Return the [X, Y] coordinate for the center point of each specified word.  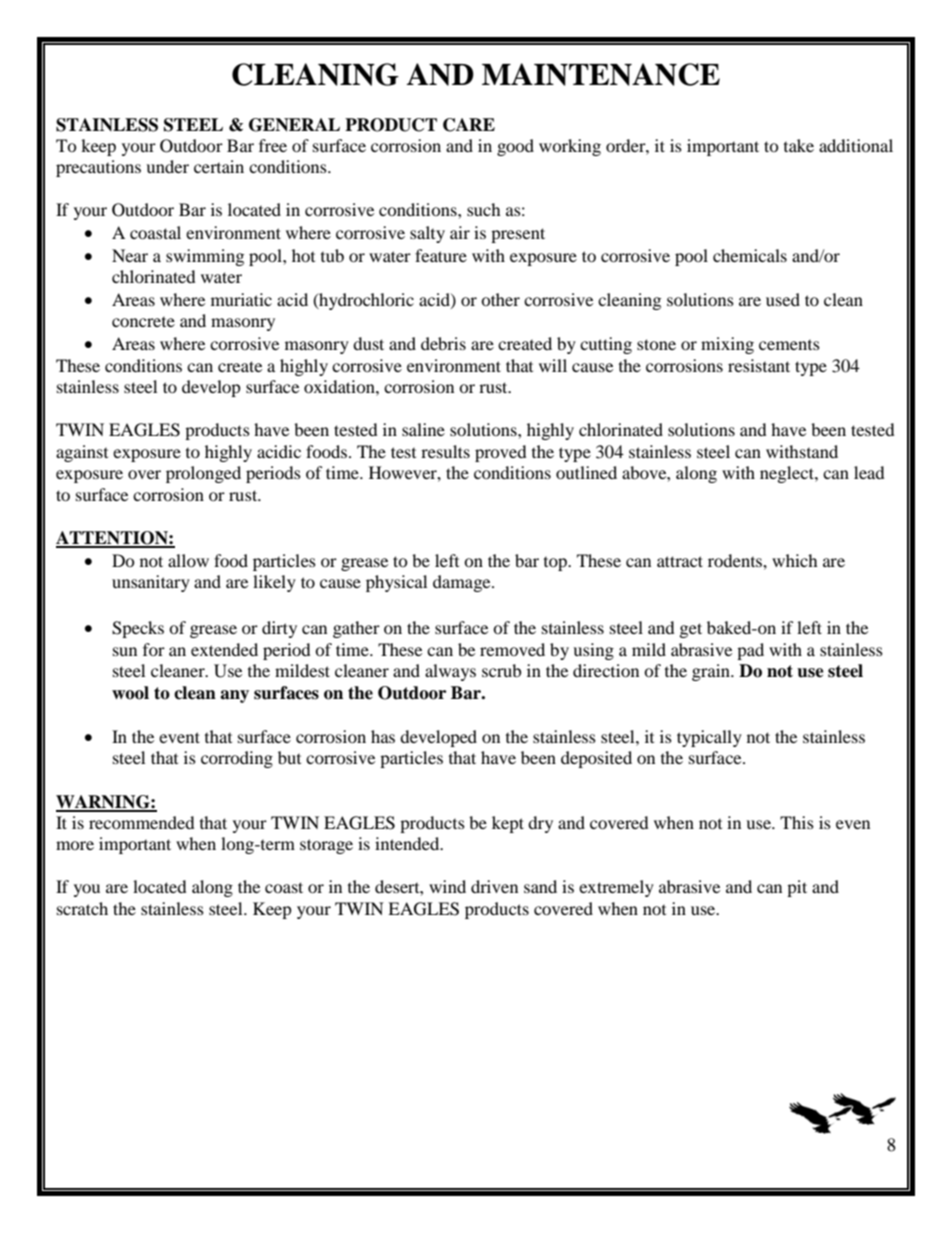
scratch [82, 908]
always [450, 672]
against [82, 453]
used [783, 299]
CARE [469, 125]
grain [712, 672]
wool [130, 693]
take [799, 145]
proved [501, 453]
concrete [143, 322]
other [500, 299]
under [167, 166]
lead [869, 472]
